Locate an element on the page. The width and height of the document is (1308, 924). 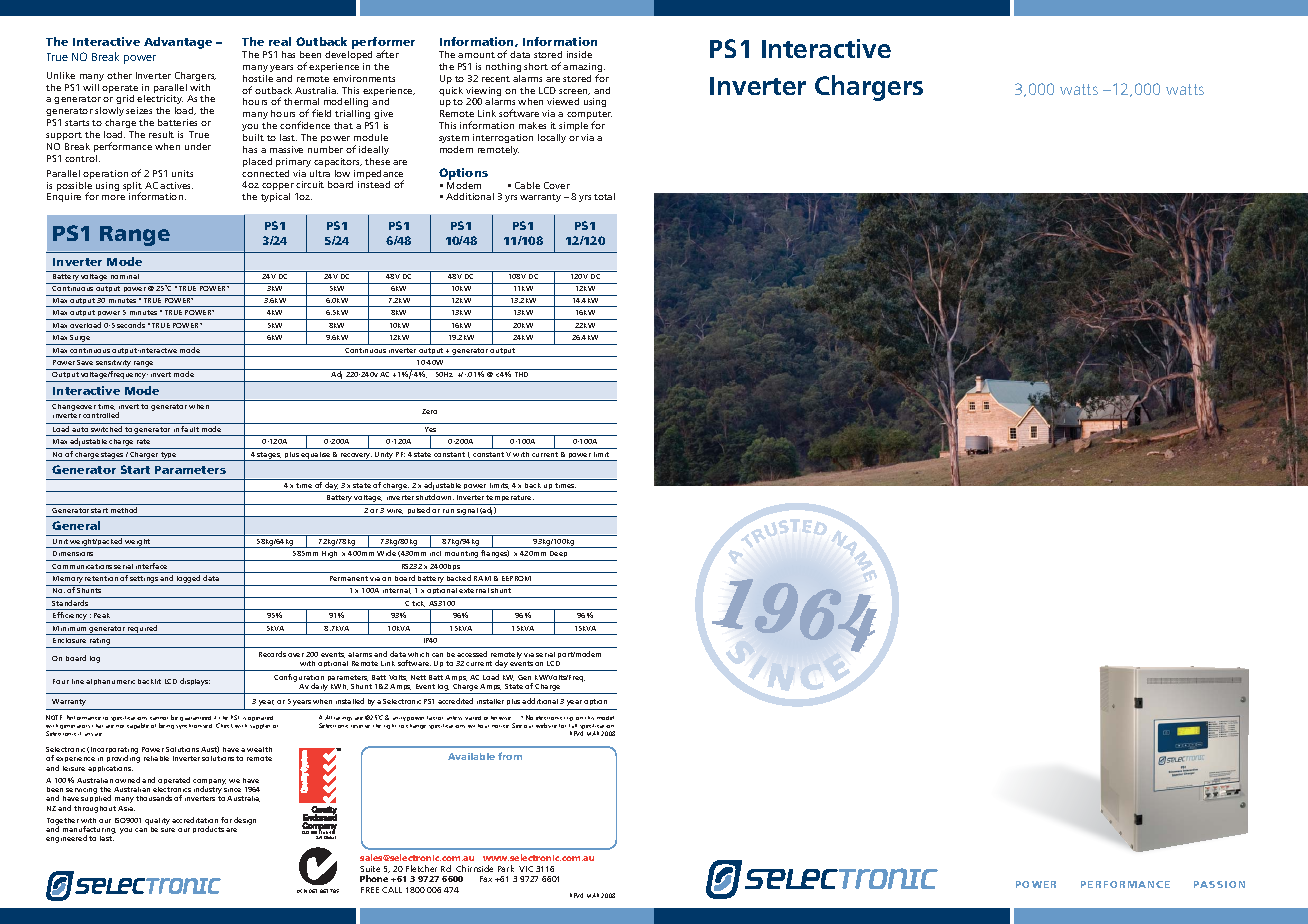
High is located at coordinates (330, 556).
